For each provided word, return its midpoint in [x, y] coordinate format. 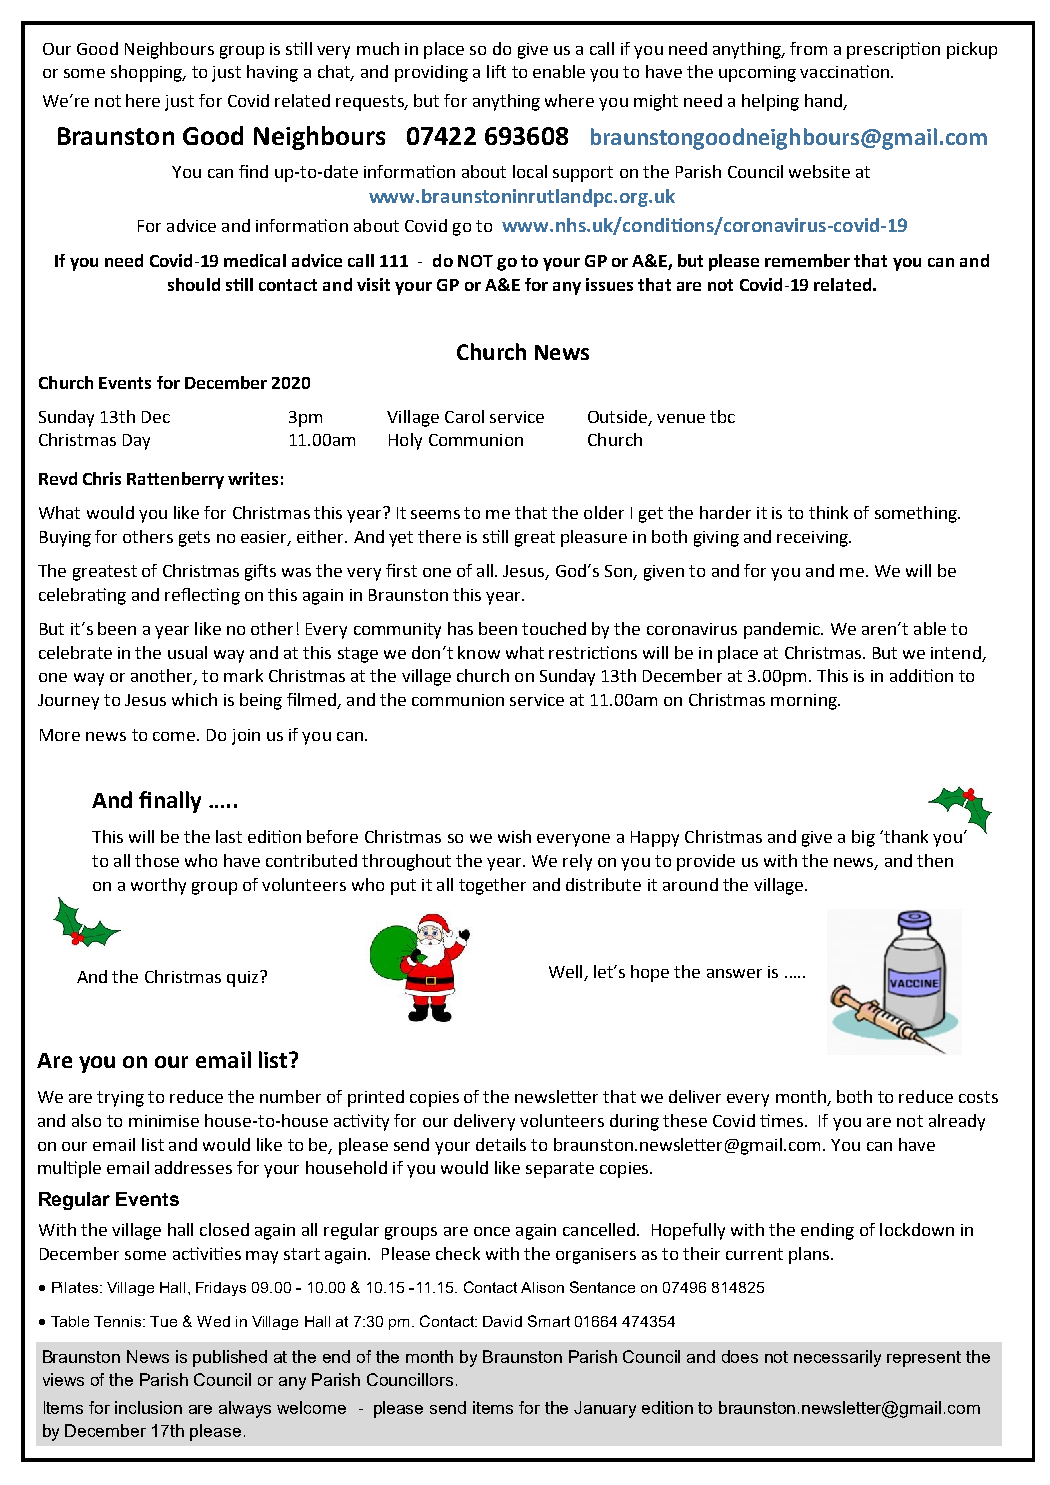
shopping [148, 73]
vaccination [844, 71]
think [828, 512]
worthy [158, 886]
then [935, 860]
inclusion [148, 1407]
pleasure [594, 538]
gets [194, 539]
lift [496, 71]
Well [567, 973]
